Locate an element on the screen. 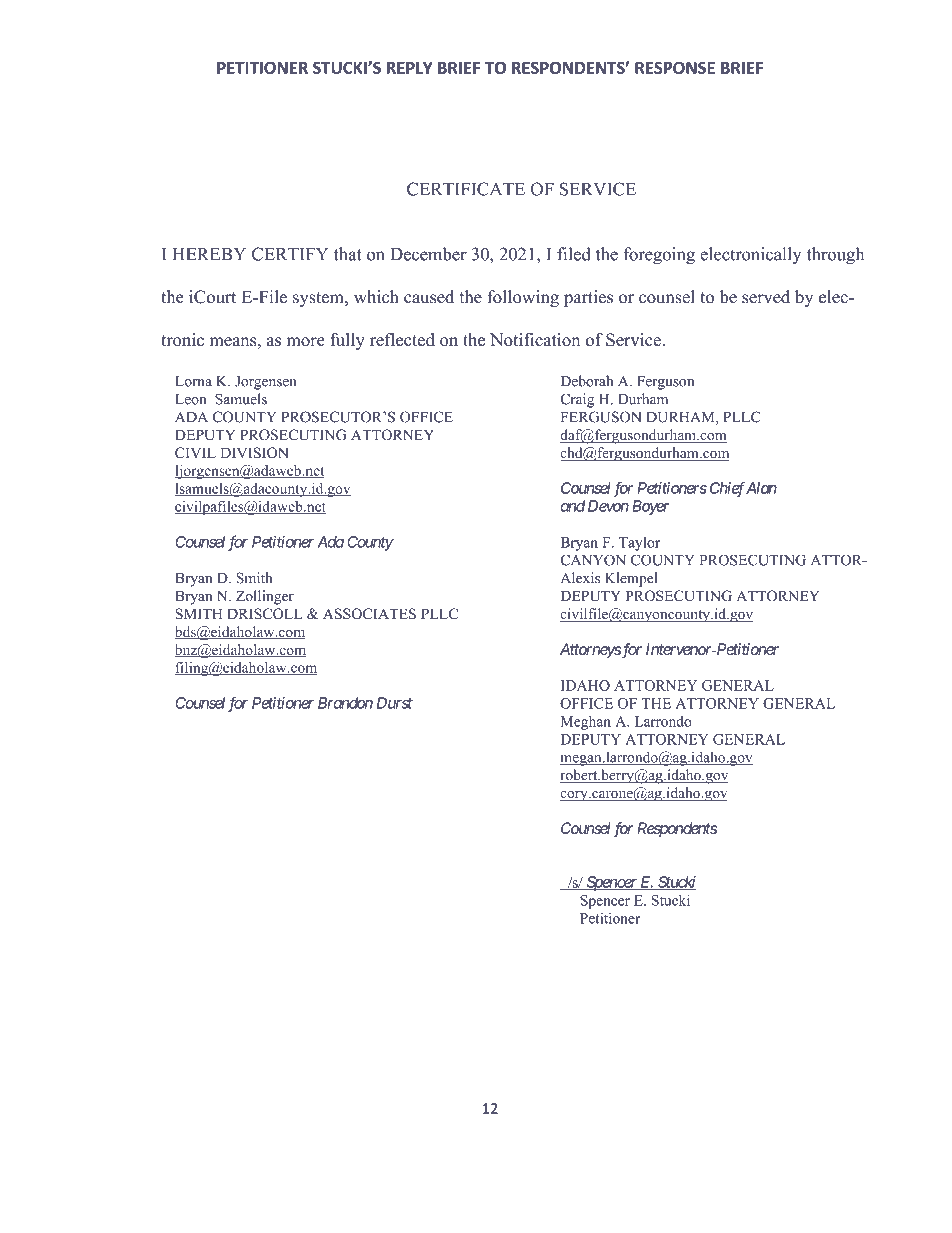  Meghan is located at coordinates (586, 722).
